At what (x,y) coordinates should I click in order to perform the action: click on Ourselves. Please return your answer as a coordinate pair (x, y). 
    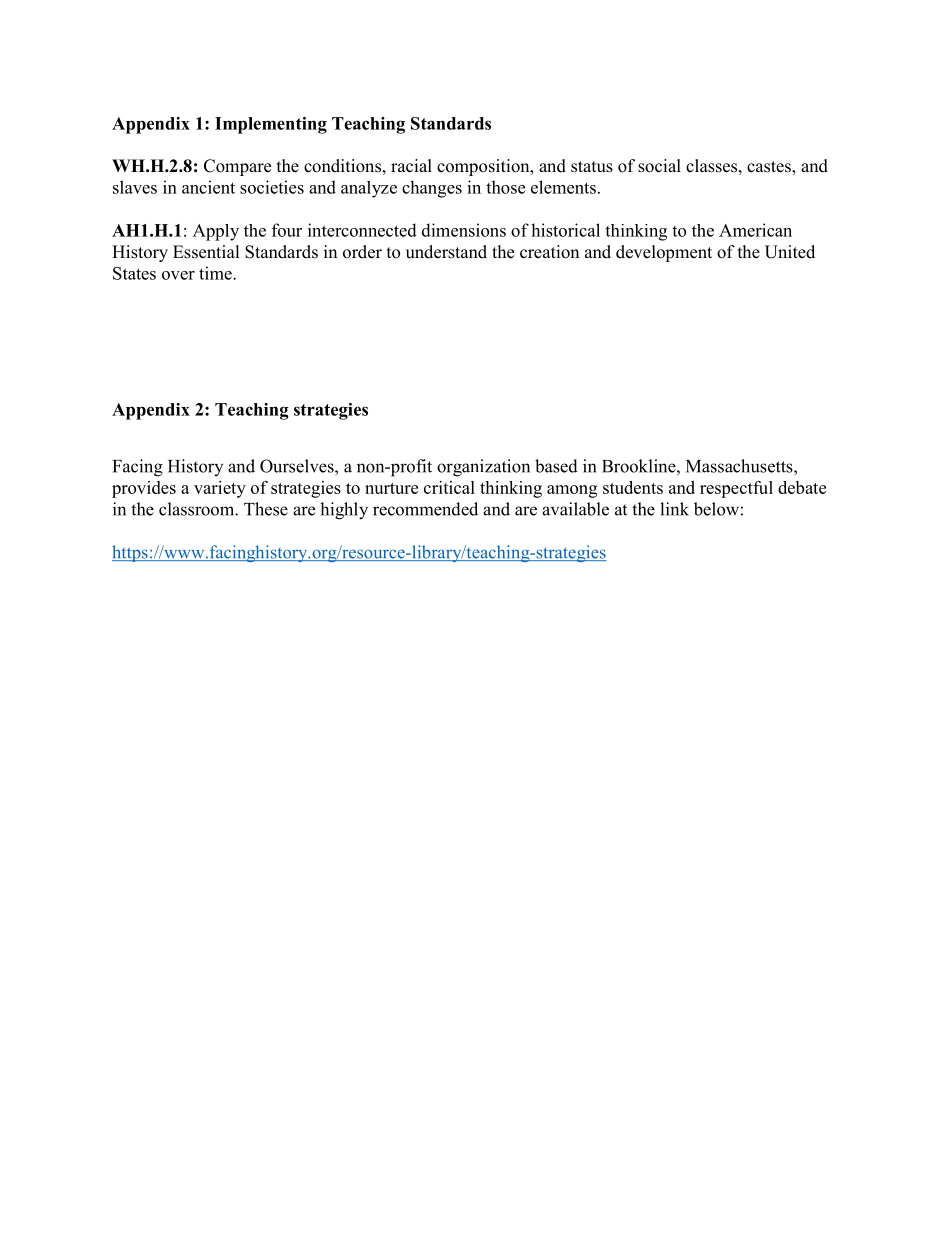
    Looking at the image, I should click on (298, 466).
